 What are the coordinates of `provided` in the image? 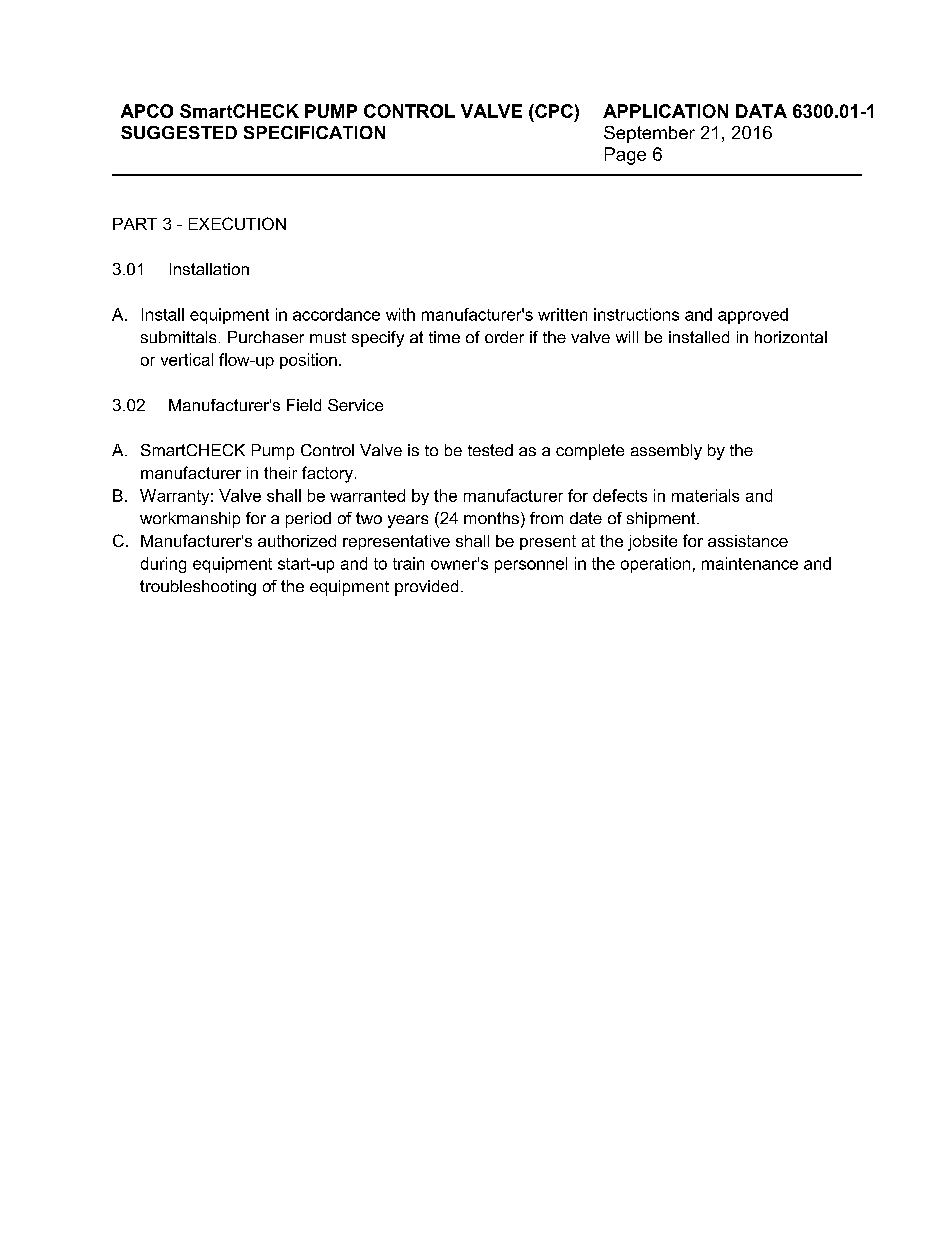 It's located at (426, 588).
